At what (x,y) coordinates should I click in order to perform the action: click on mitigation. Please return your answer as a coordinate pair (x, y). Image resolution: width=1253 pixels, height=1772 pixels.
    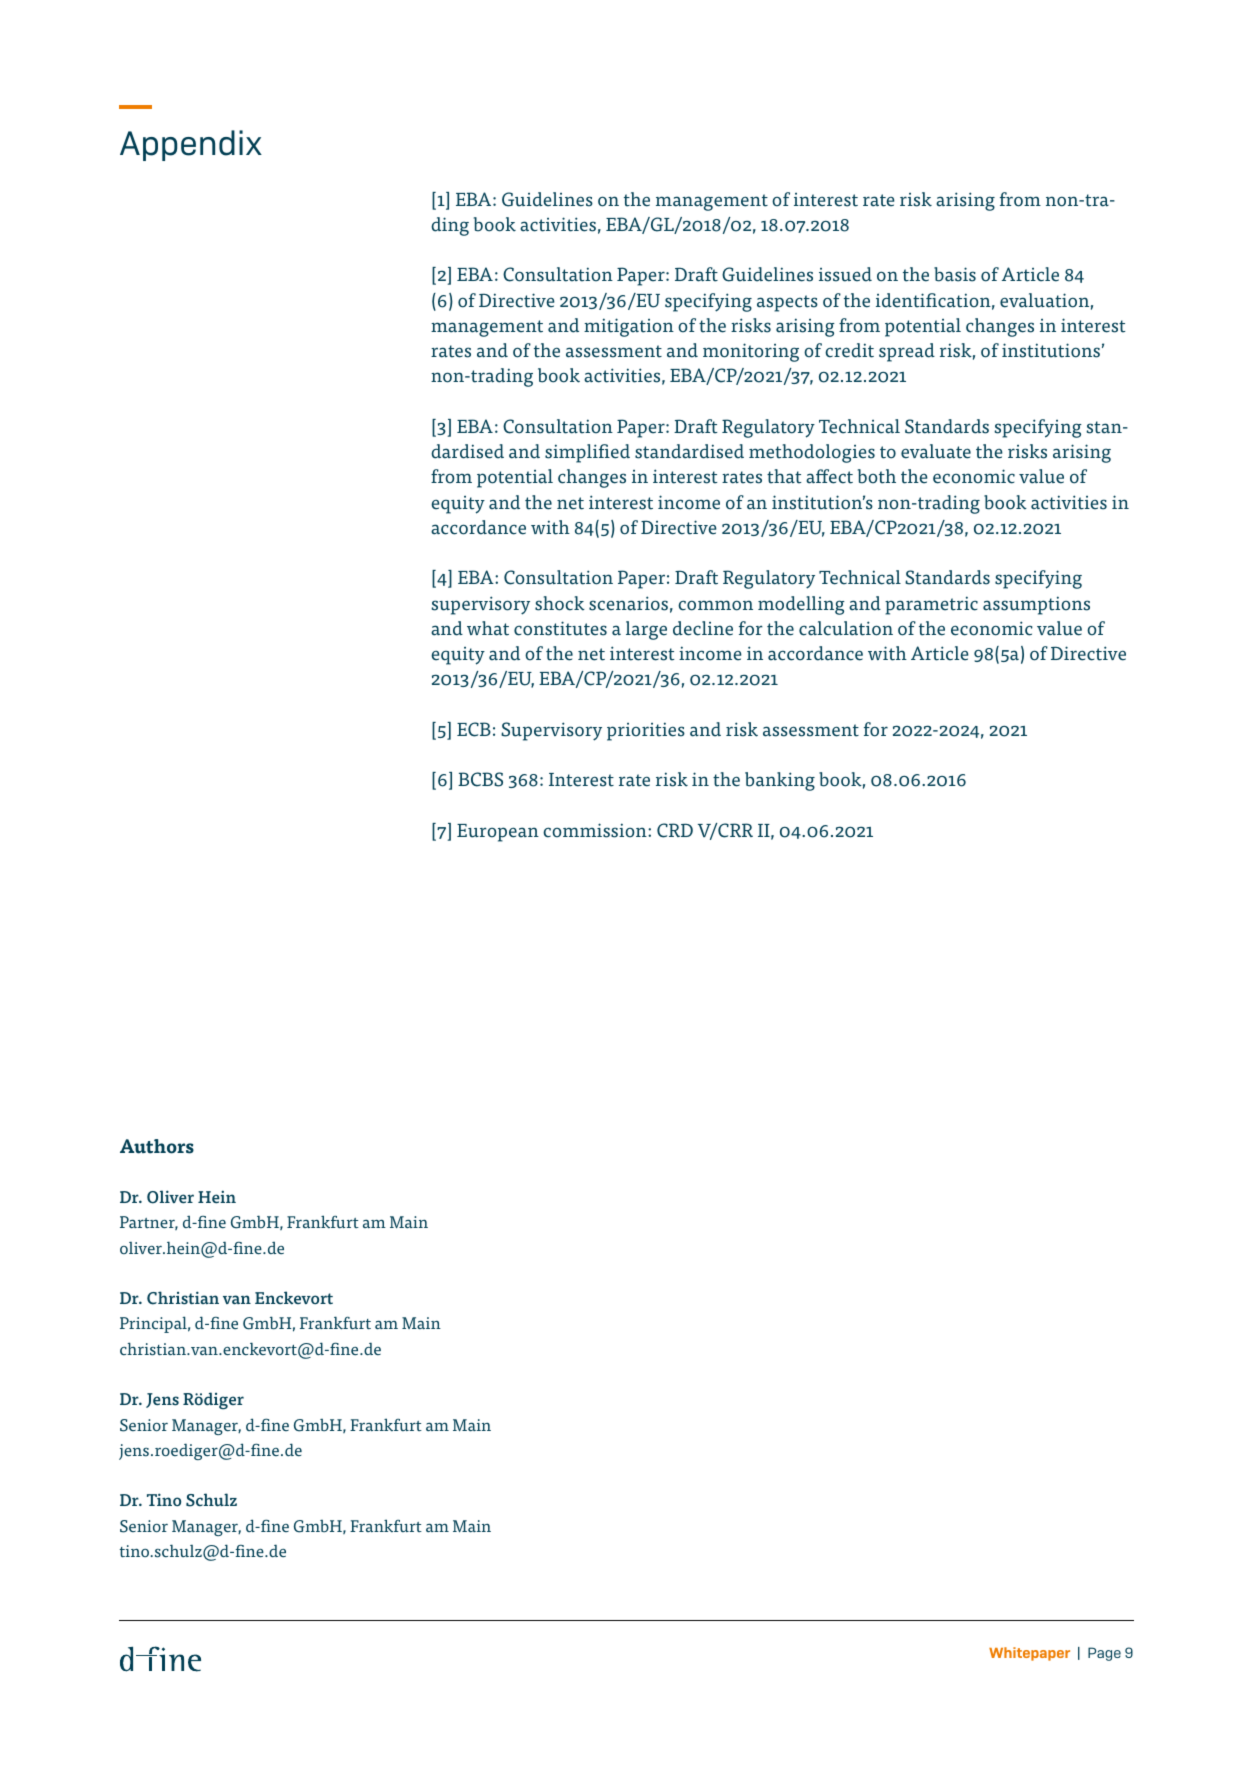
    Looking at the image, I should click on (629, 327).
